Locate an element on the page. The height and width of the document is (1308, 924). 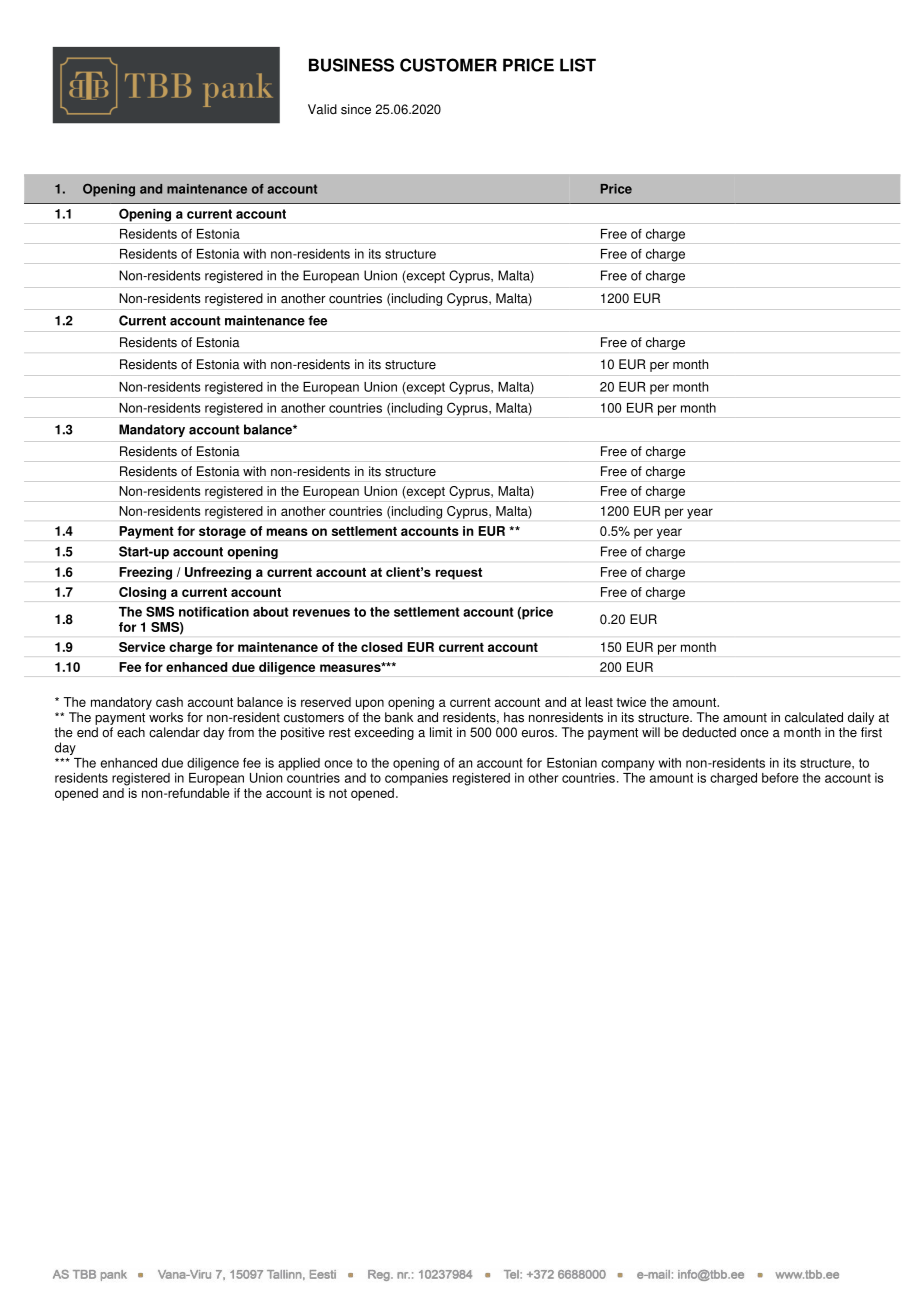
limit is located at coordinates (441, 732).
